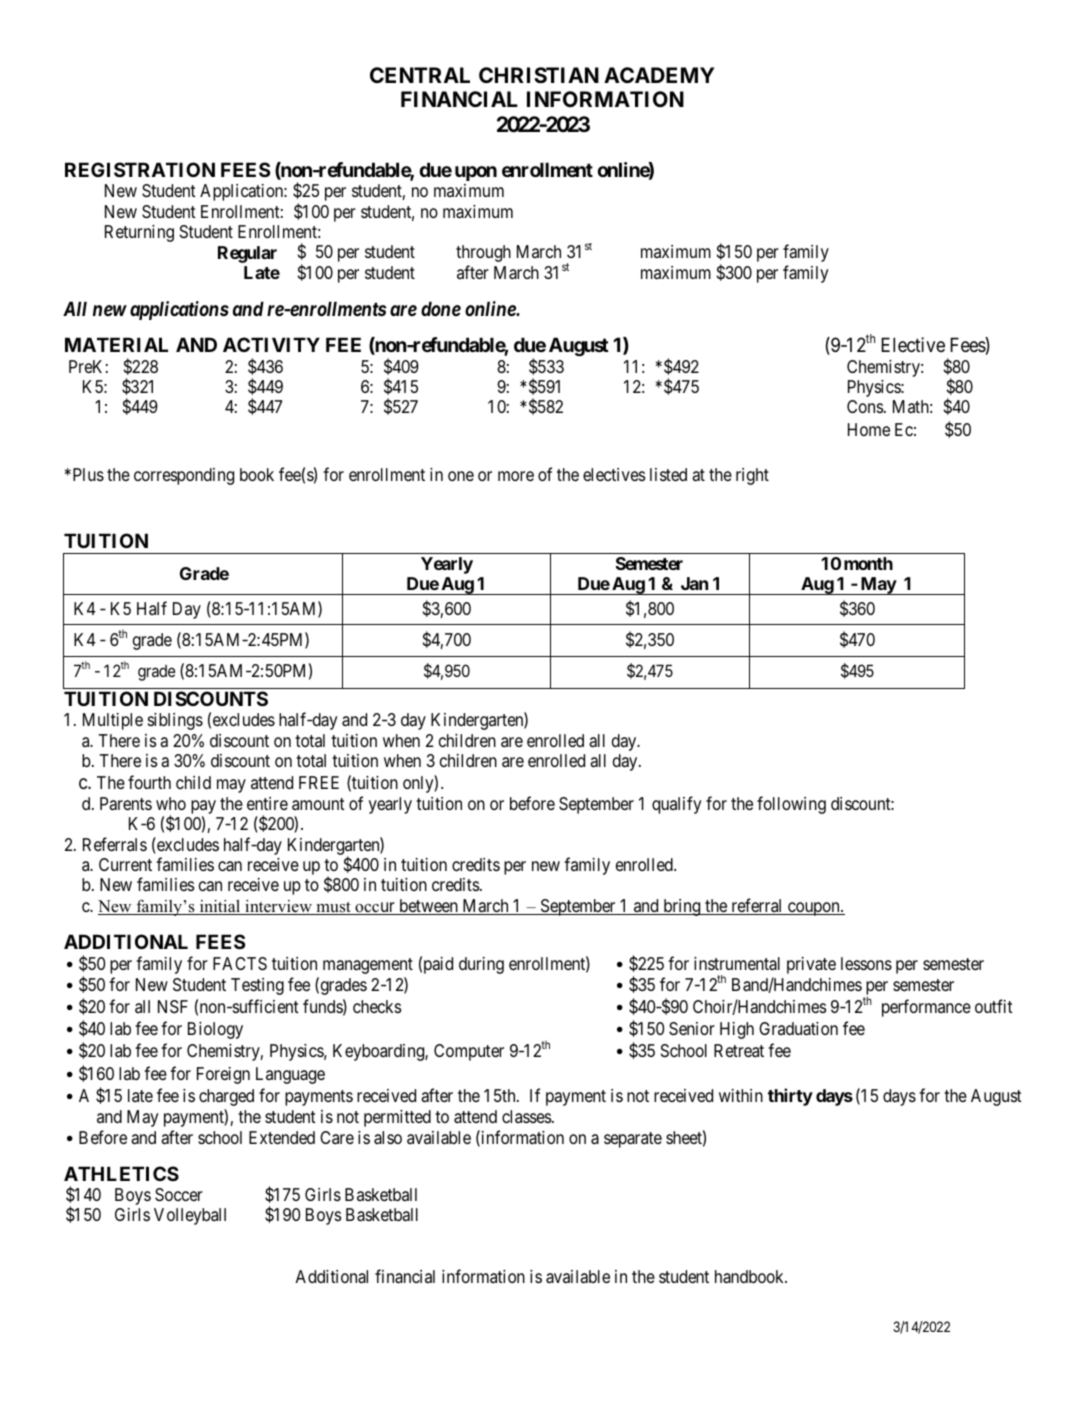 The image size is (1084, 1403). I want to click on corresponding, so click(184, 476).
